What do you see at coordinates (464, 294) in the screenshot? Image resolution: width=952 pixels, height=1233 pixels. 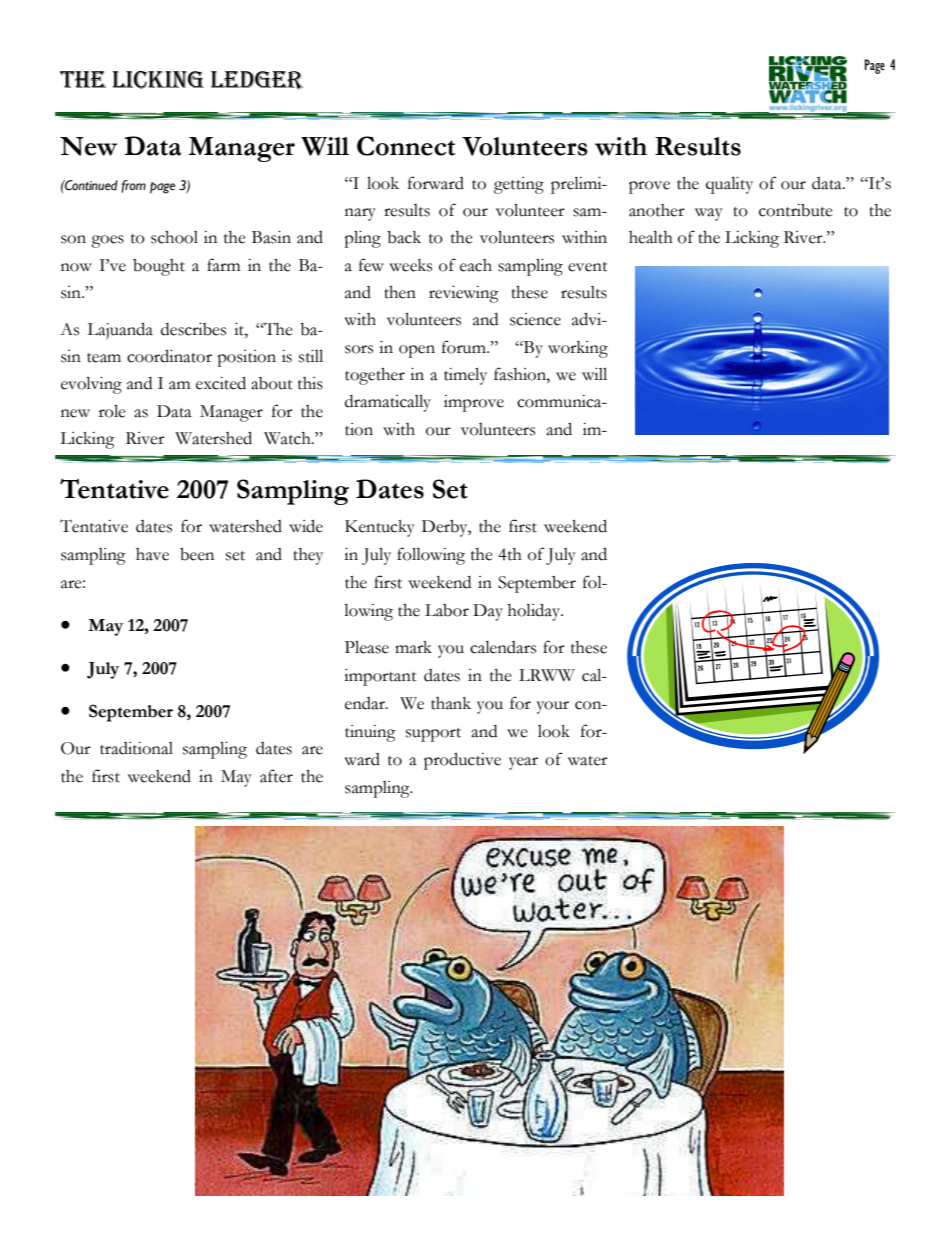 I see `reviewing` at bounding box center [464, 294].
